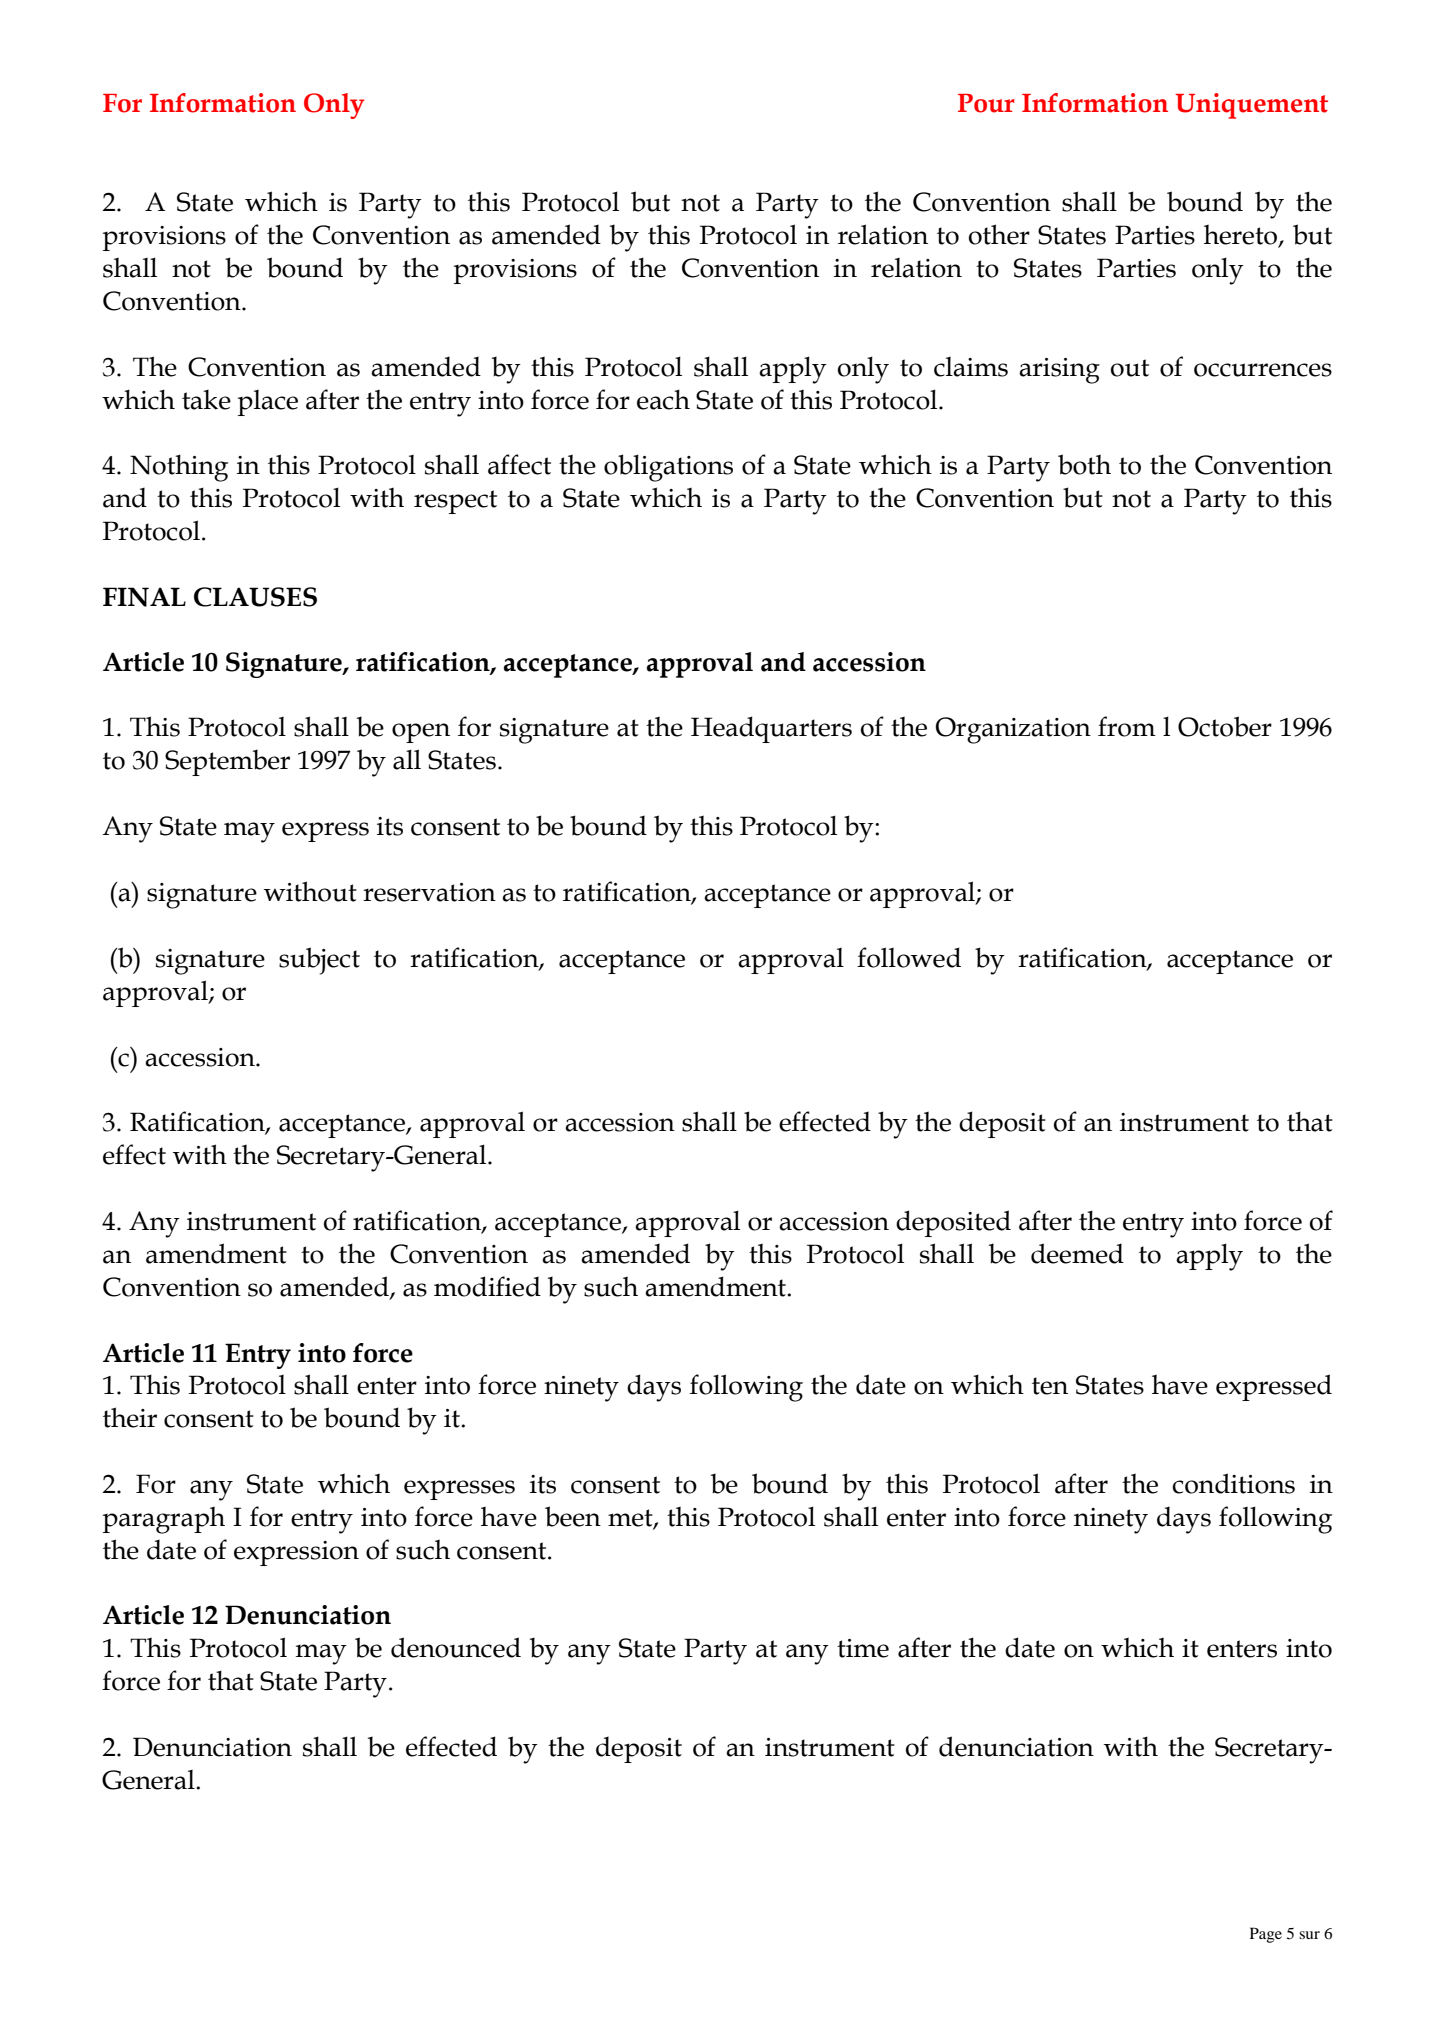  What do you see at coordinates (456, 1647) in the document?
I see `denounced` at bounding box center [456, 1647].
